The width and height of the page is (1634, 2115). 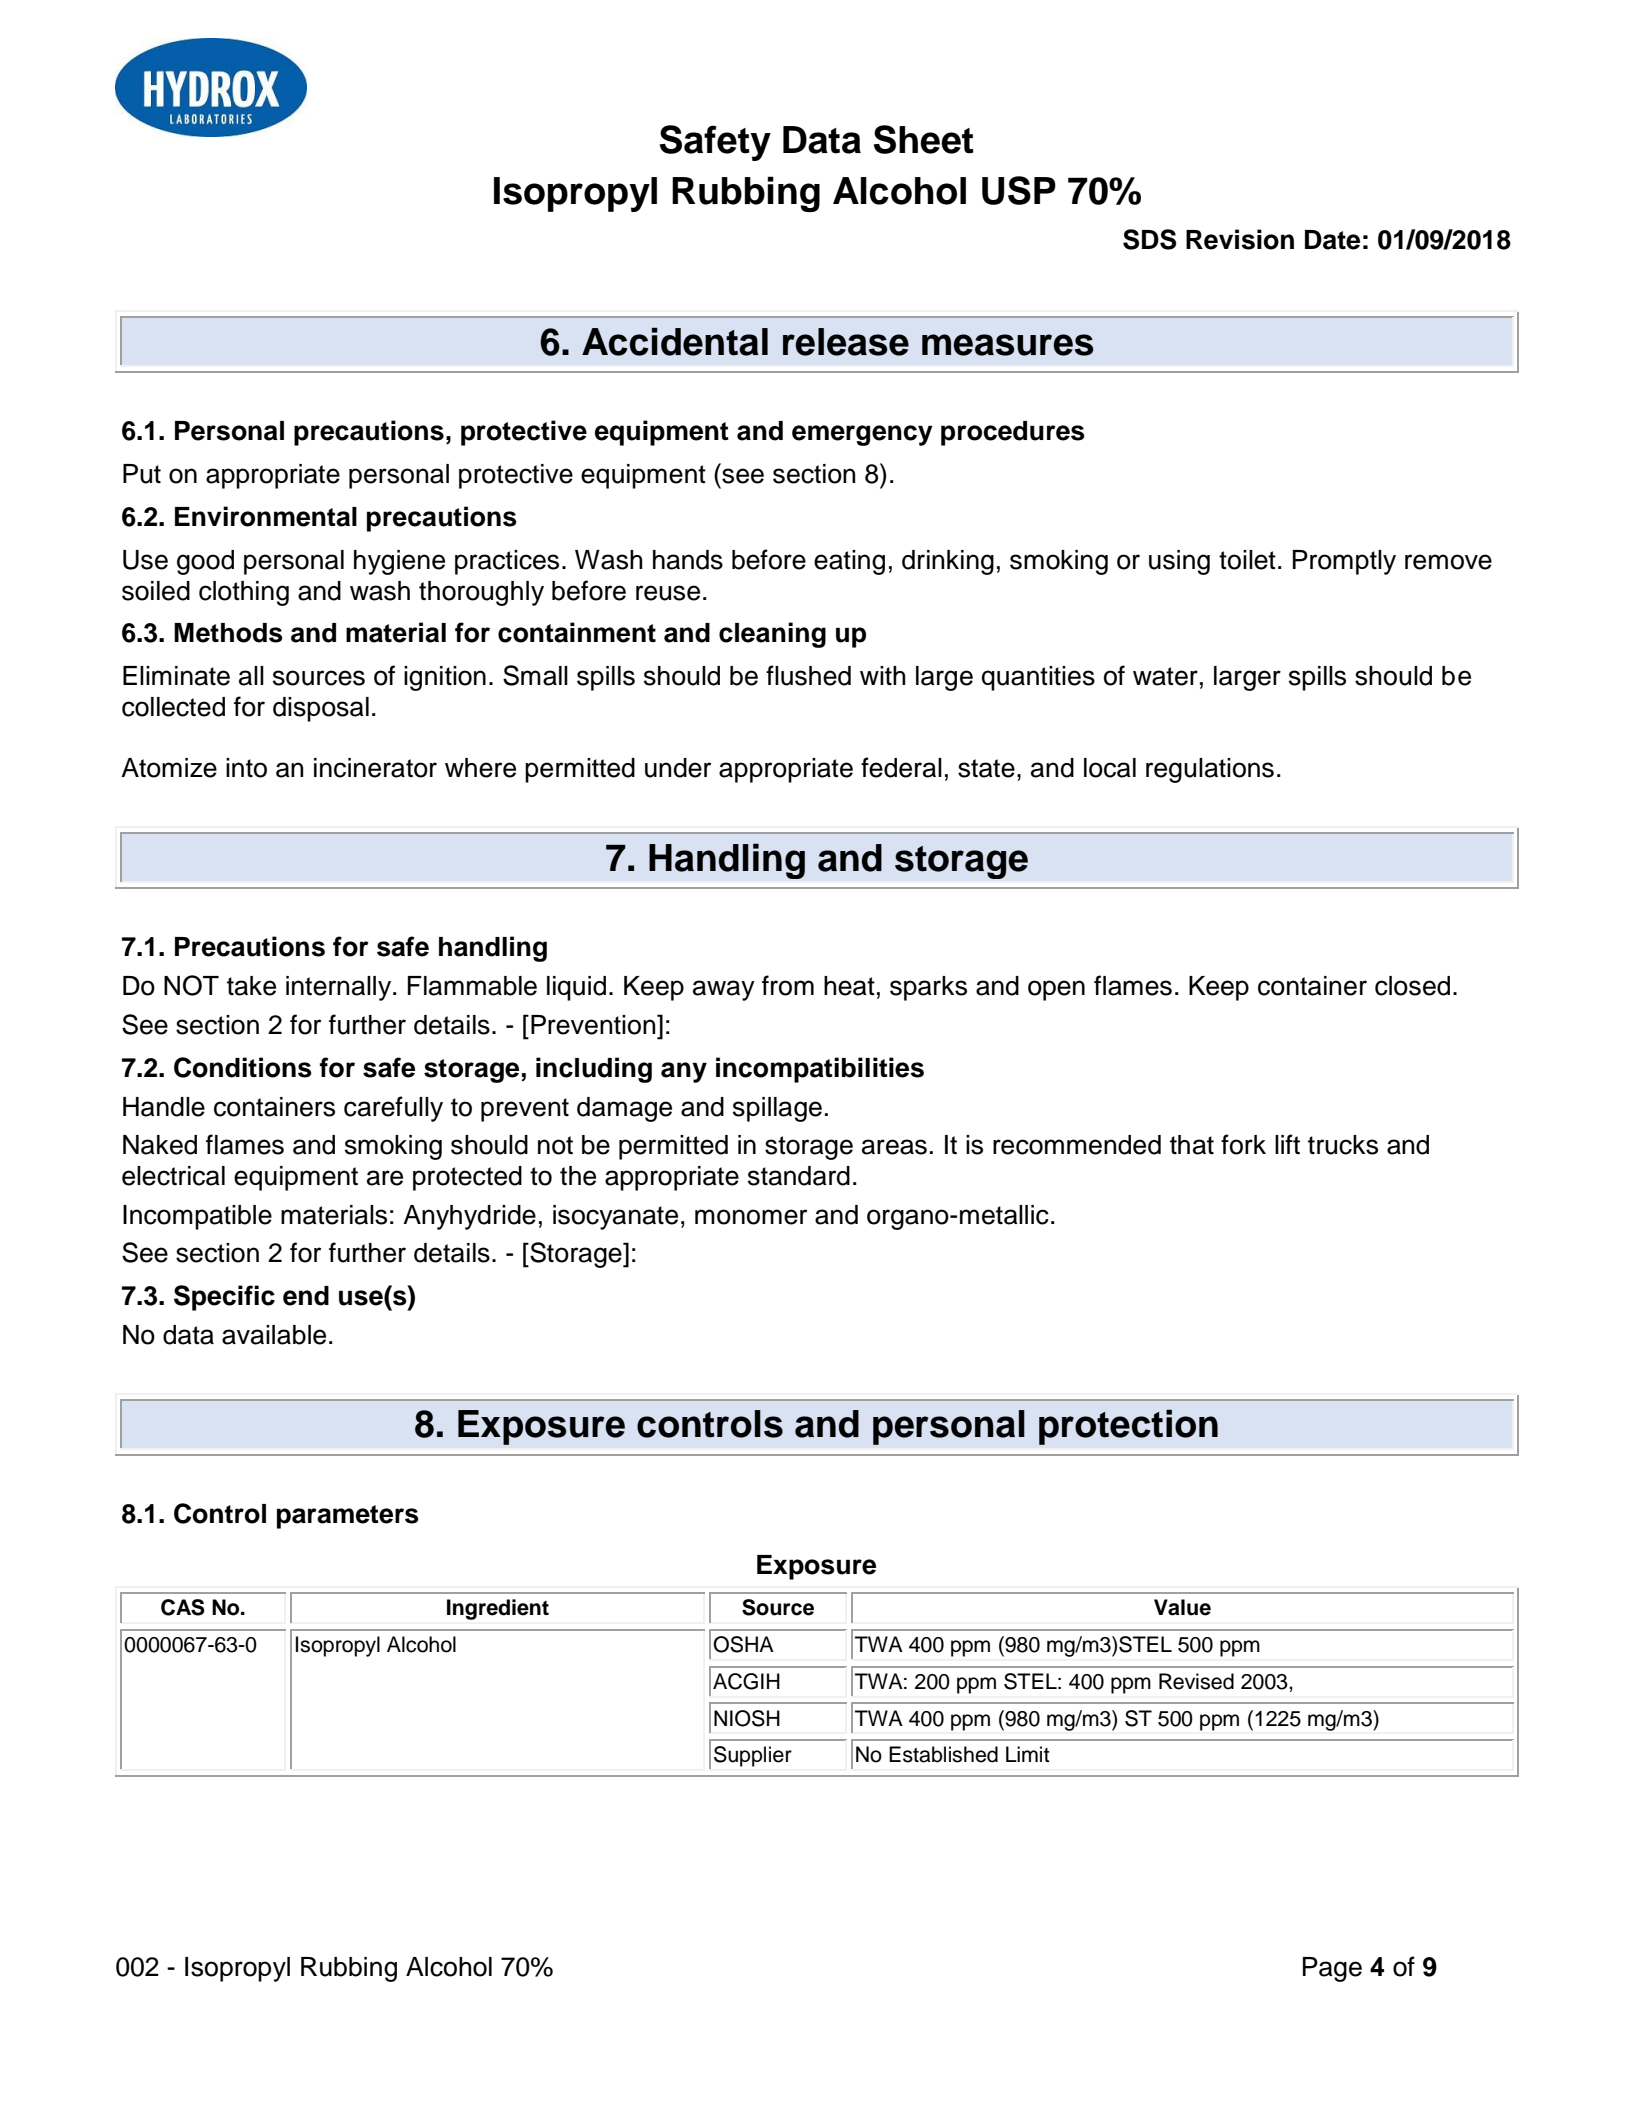 I want to click on incompatibilities, so click(x=820, y=1070).
